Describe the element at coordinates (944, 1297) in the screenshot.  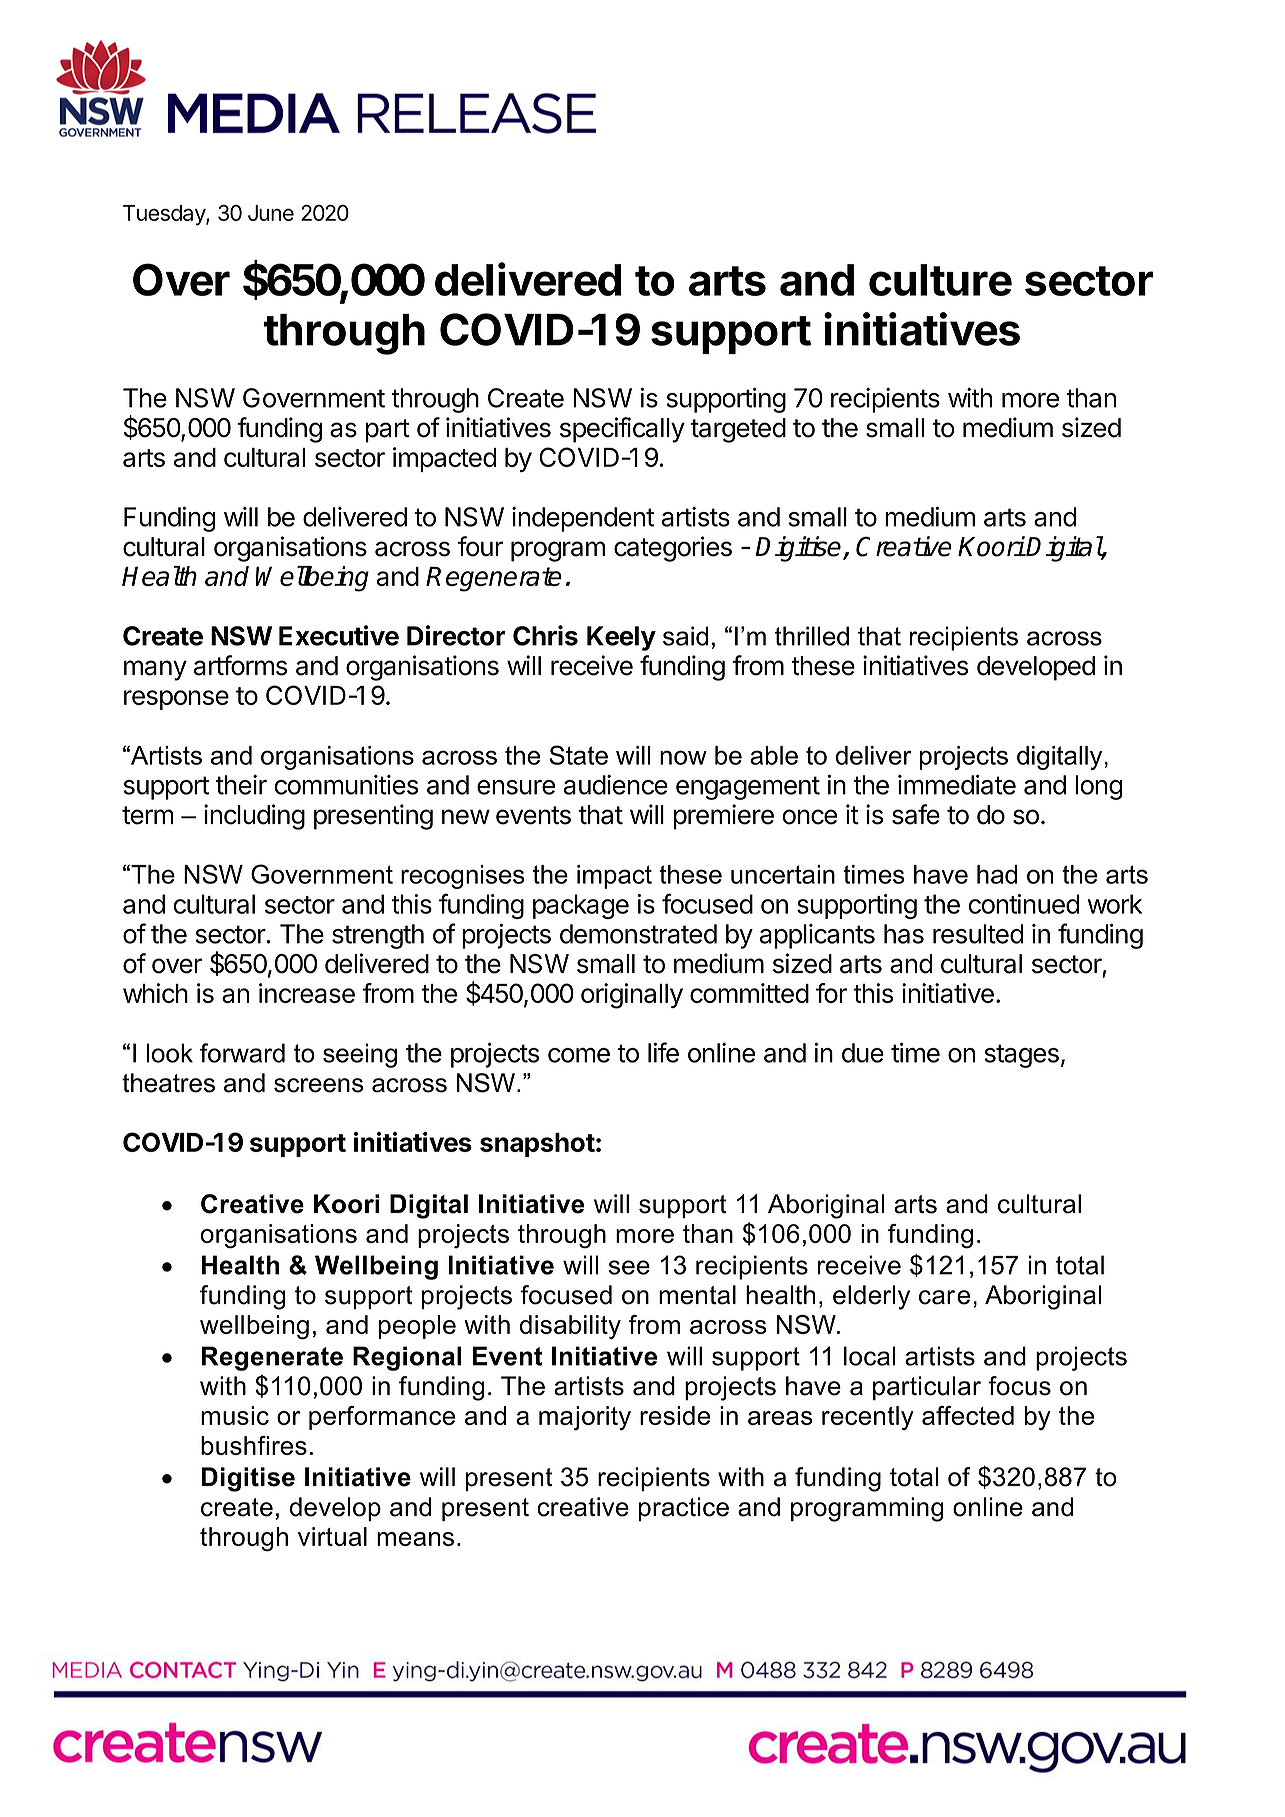
I see `care` at that location.
